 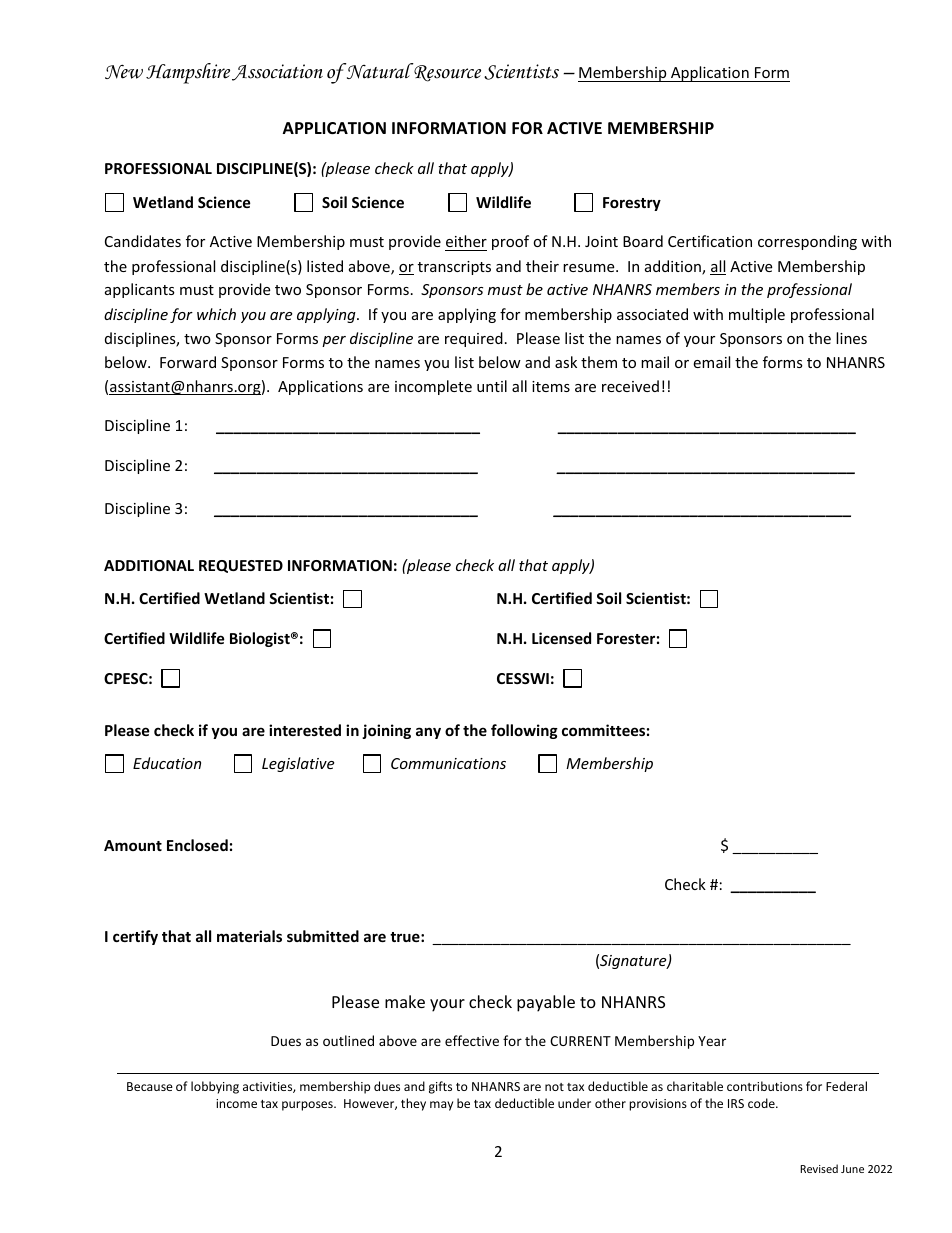 I want to click on Resource, so click(x=446, y=72).
